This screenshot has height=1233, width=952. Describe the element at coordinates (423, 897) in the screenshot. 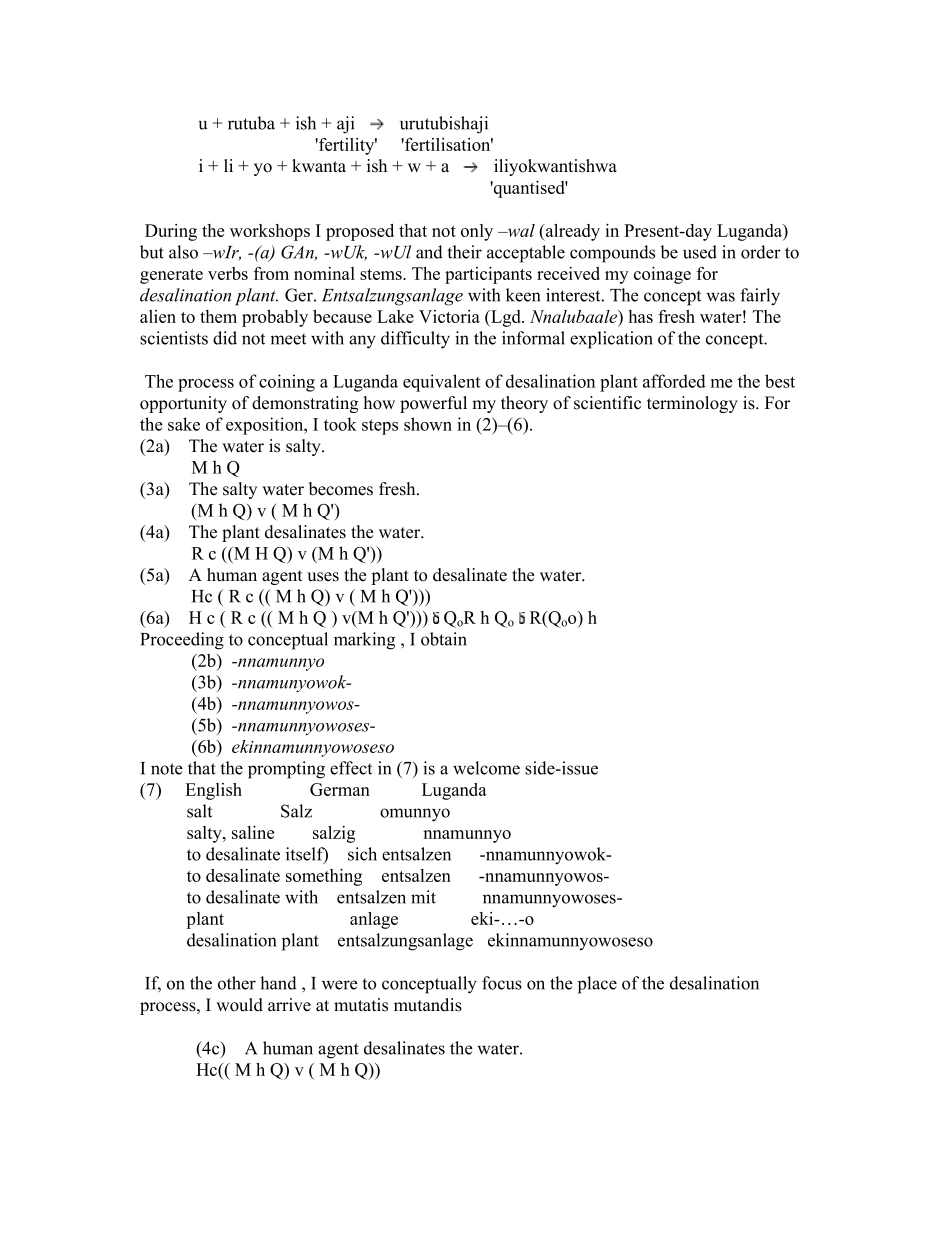

I see `mit` at that location.
